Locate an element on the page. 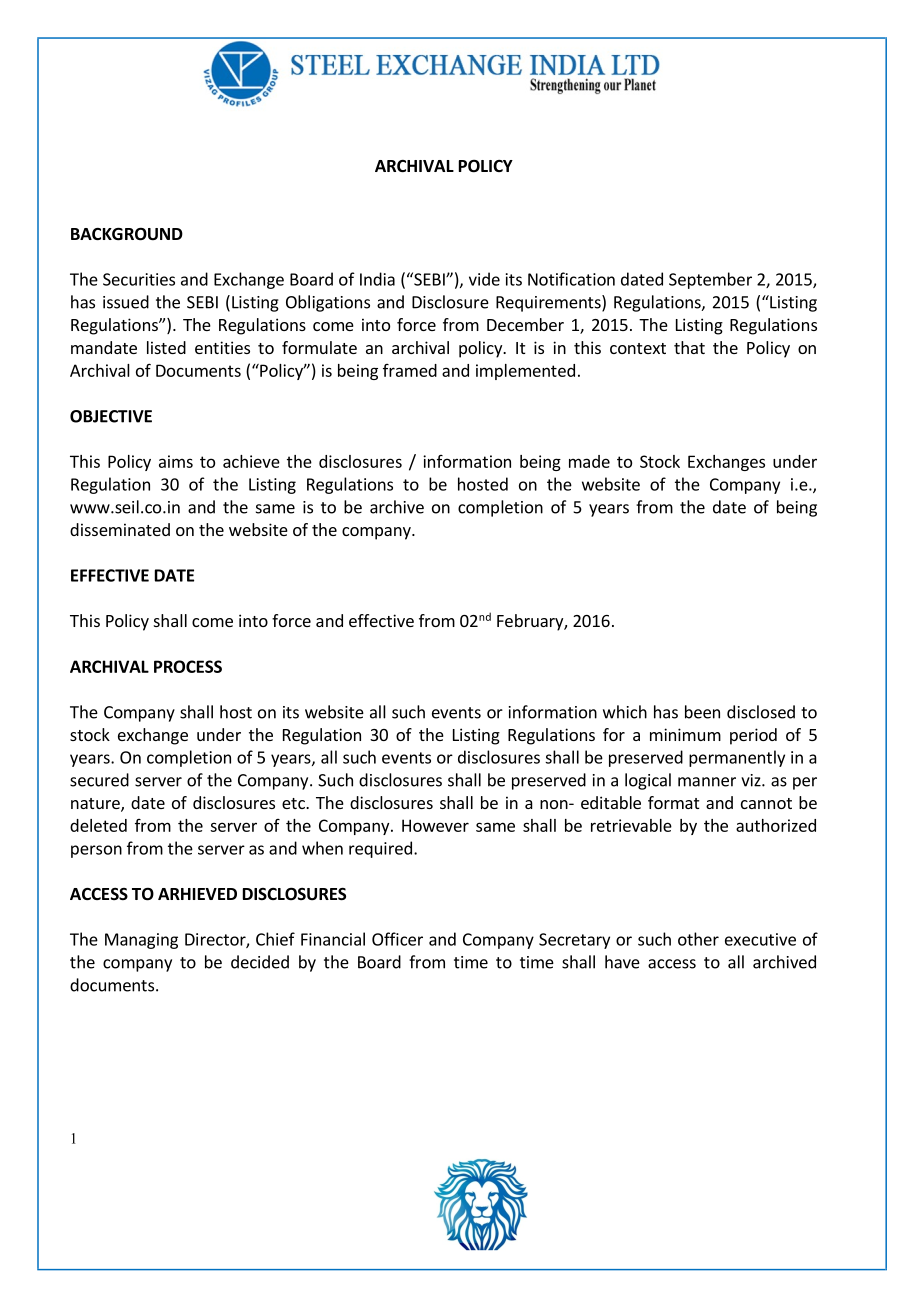  Managing is located at coordinates (141, 941).
